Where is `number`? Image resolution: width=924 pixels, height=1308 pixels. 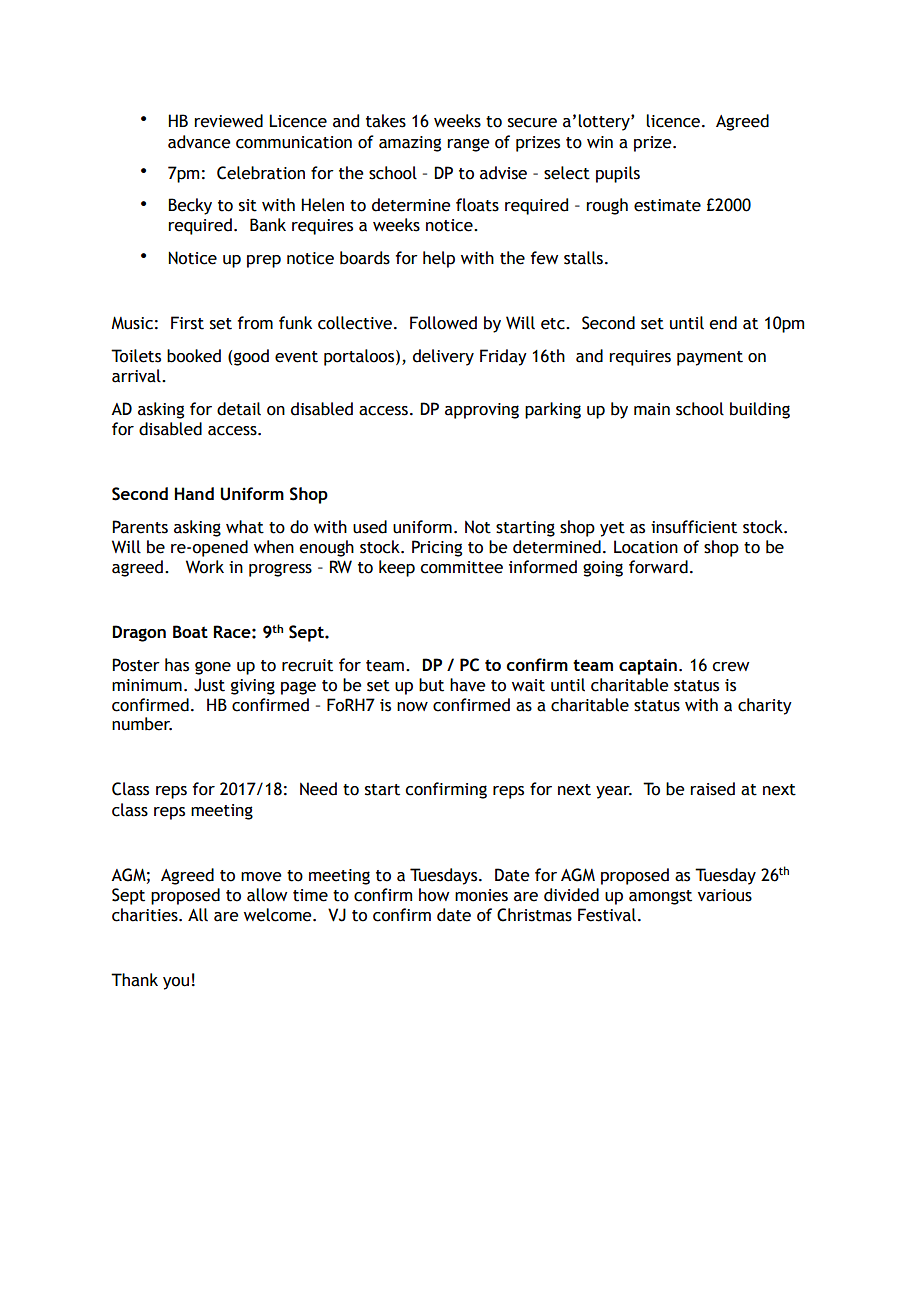 number is located at coordinates (142, 724).
